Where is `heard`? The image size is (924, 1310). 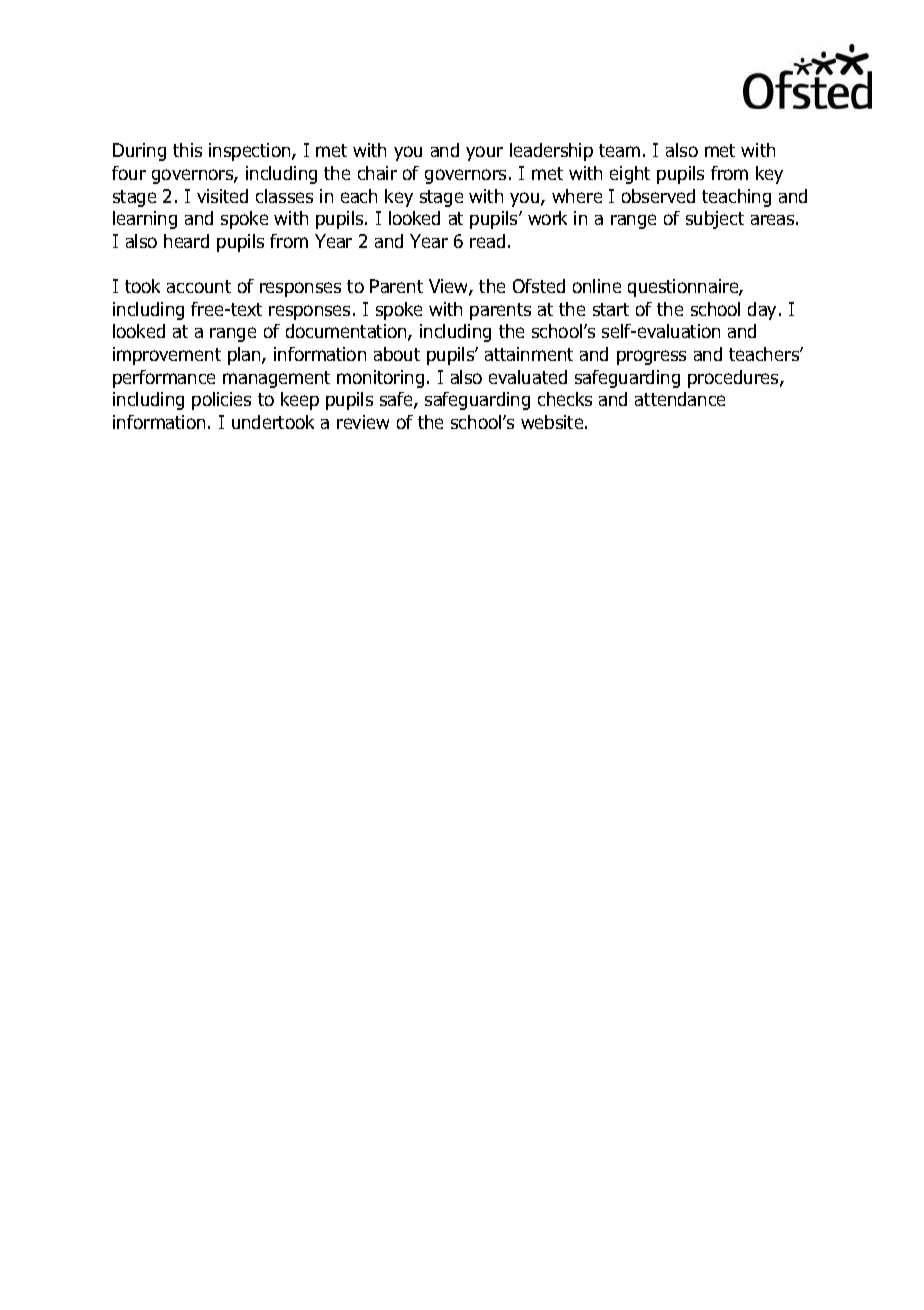
heard is located at coordinates (186, 241).
